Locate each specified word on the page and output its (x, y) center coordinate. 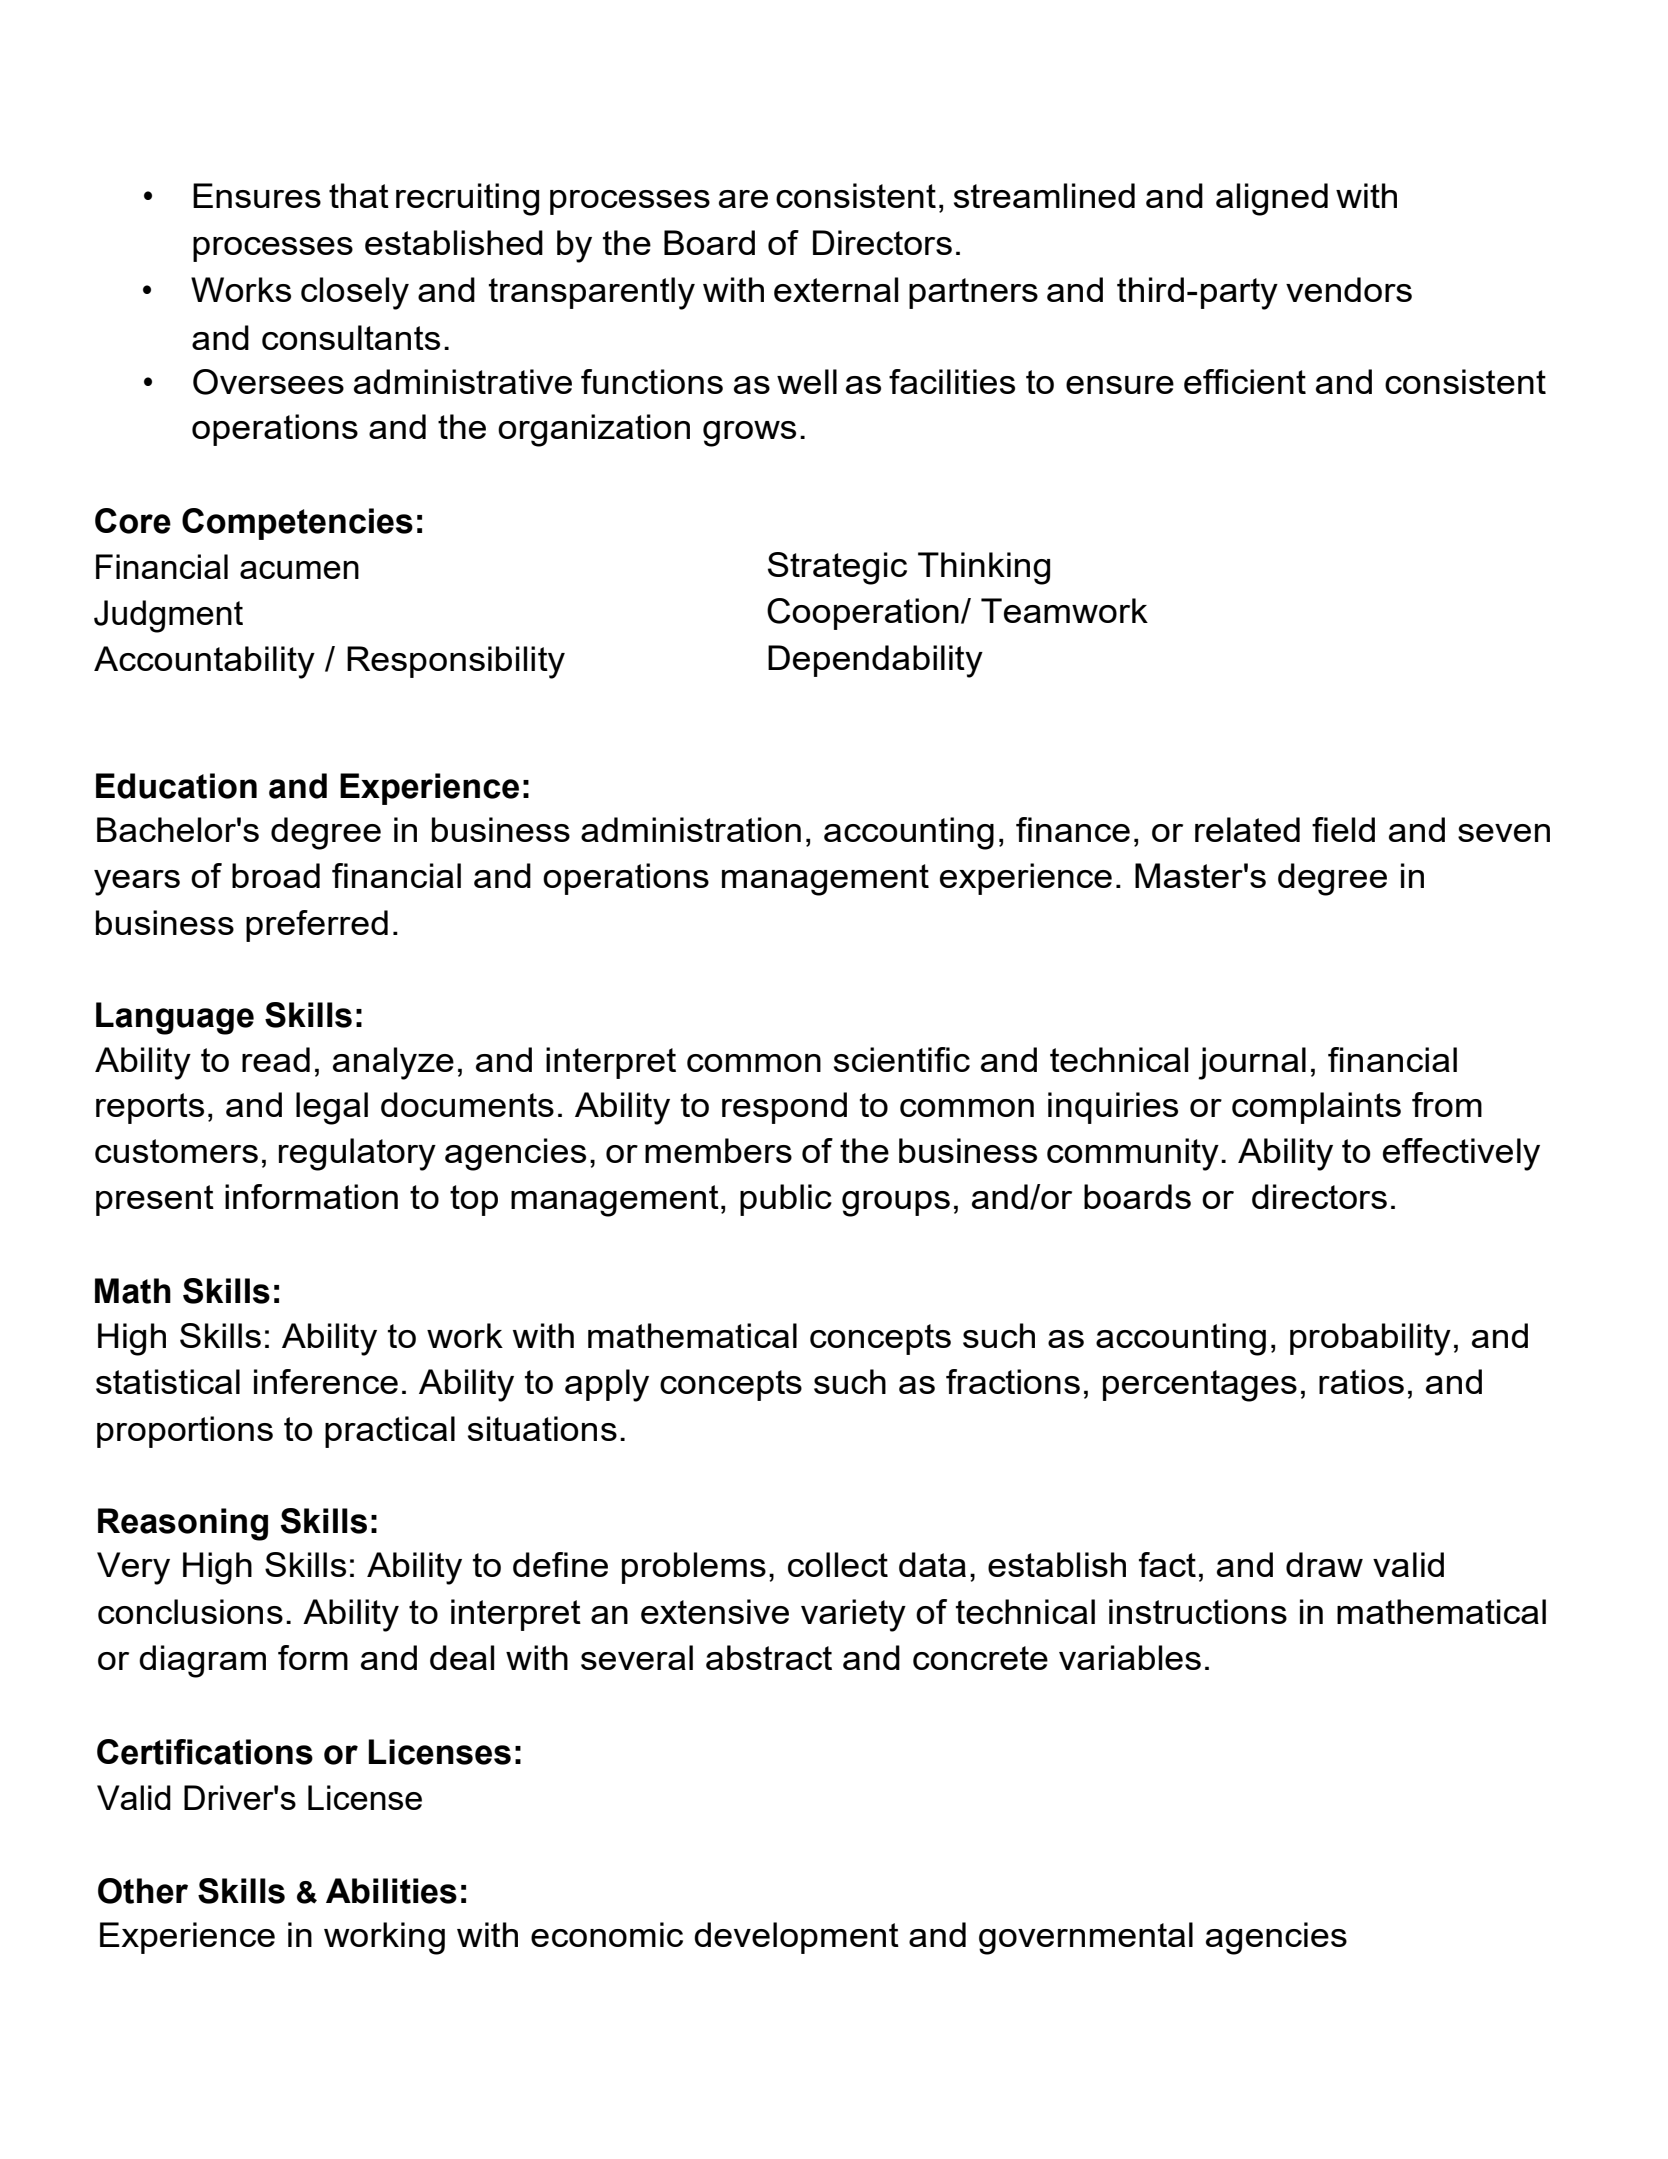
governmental (1086, 1938)
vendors (1349, 289)
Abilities (391, 1891)
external (836, 289)
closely (355, 293)
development (796, 1938)
